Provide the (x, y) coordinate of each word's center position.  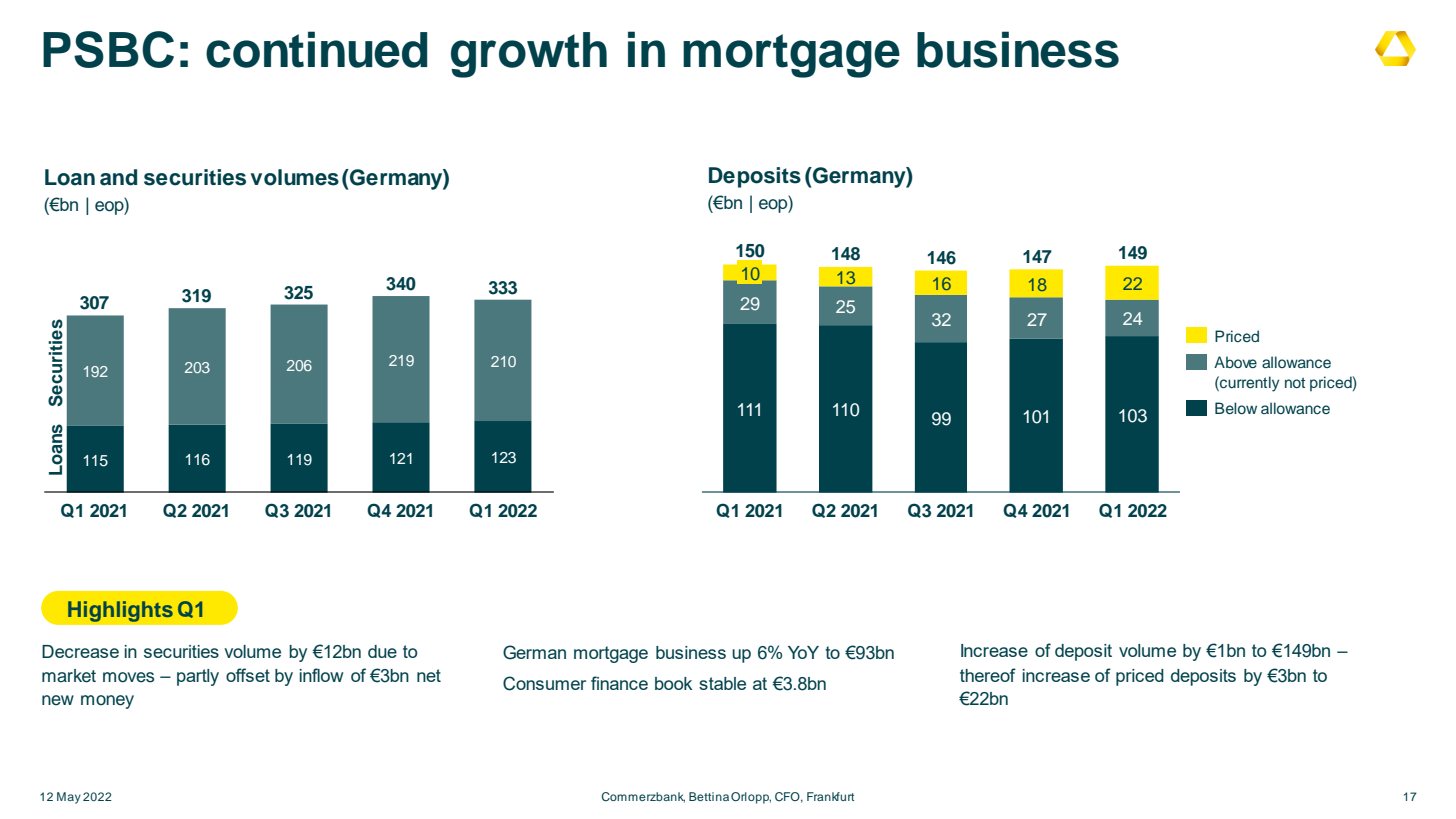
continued (316, 49)
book (673, 683)
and (118, 177)
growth (529, 55)
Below (1236, 408)
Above (1235, 362)
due (382, 651)
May (69, 798)
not (1295, 383)
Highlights (120, 611)
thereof (988, 675)
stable (722, 683)
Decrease (80, 651)
